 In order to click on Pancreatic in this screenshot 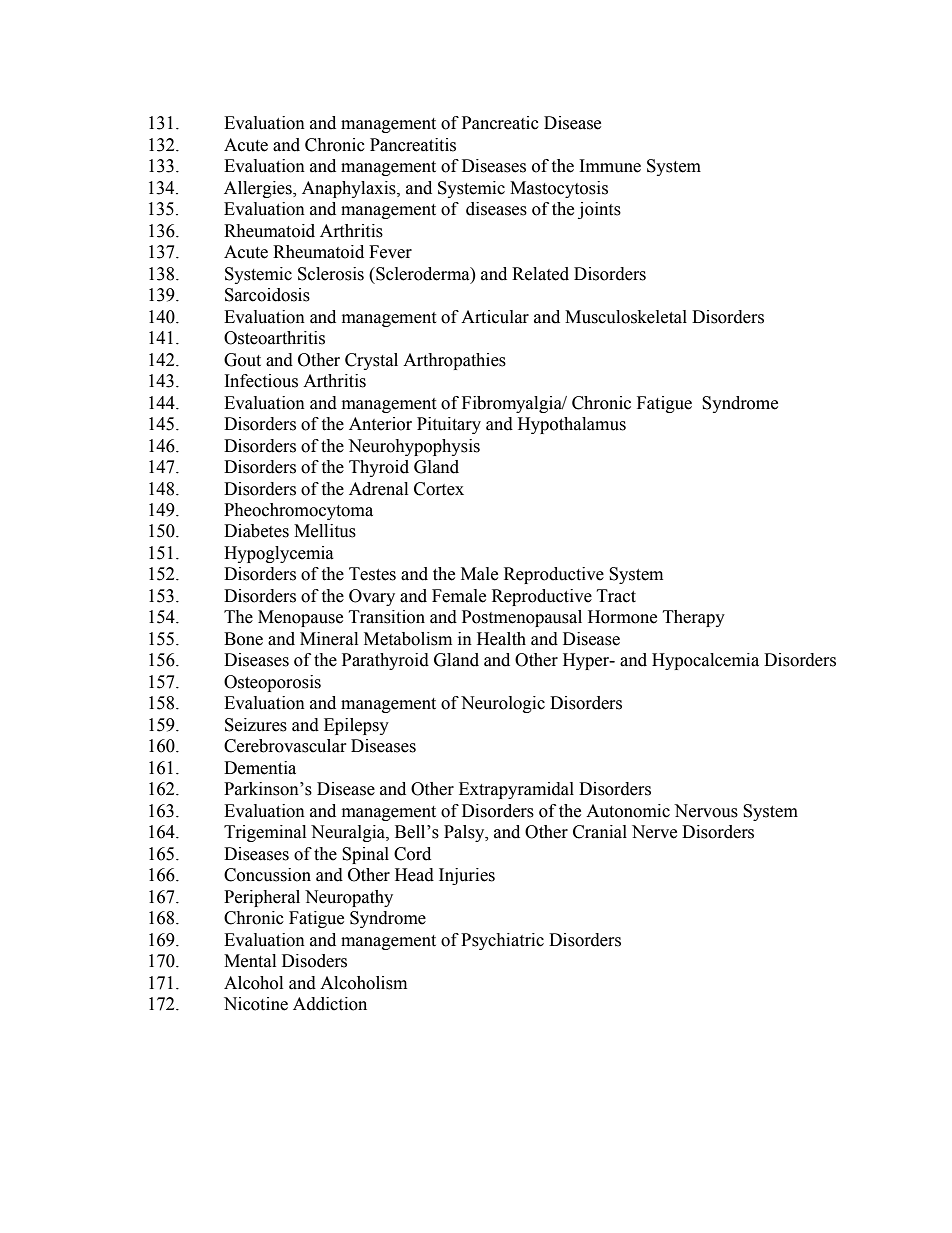, I will do `click(500, 123)`.
